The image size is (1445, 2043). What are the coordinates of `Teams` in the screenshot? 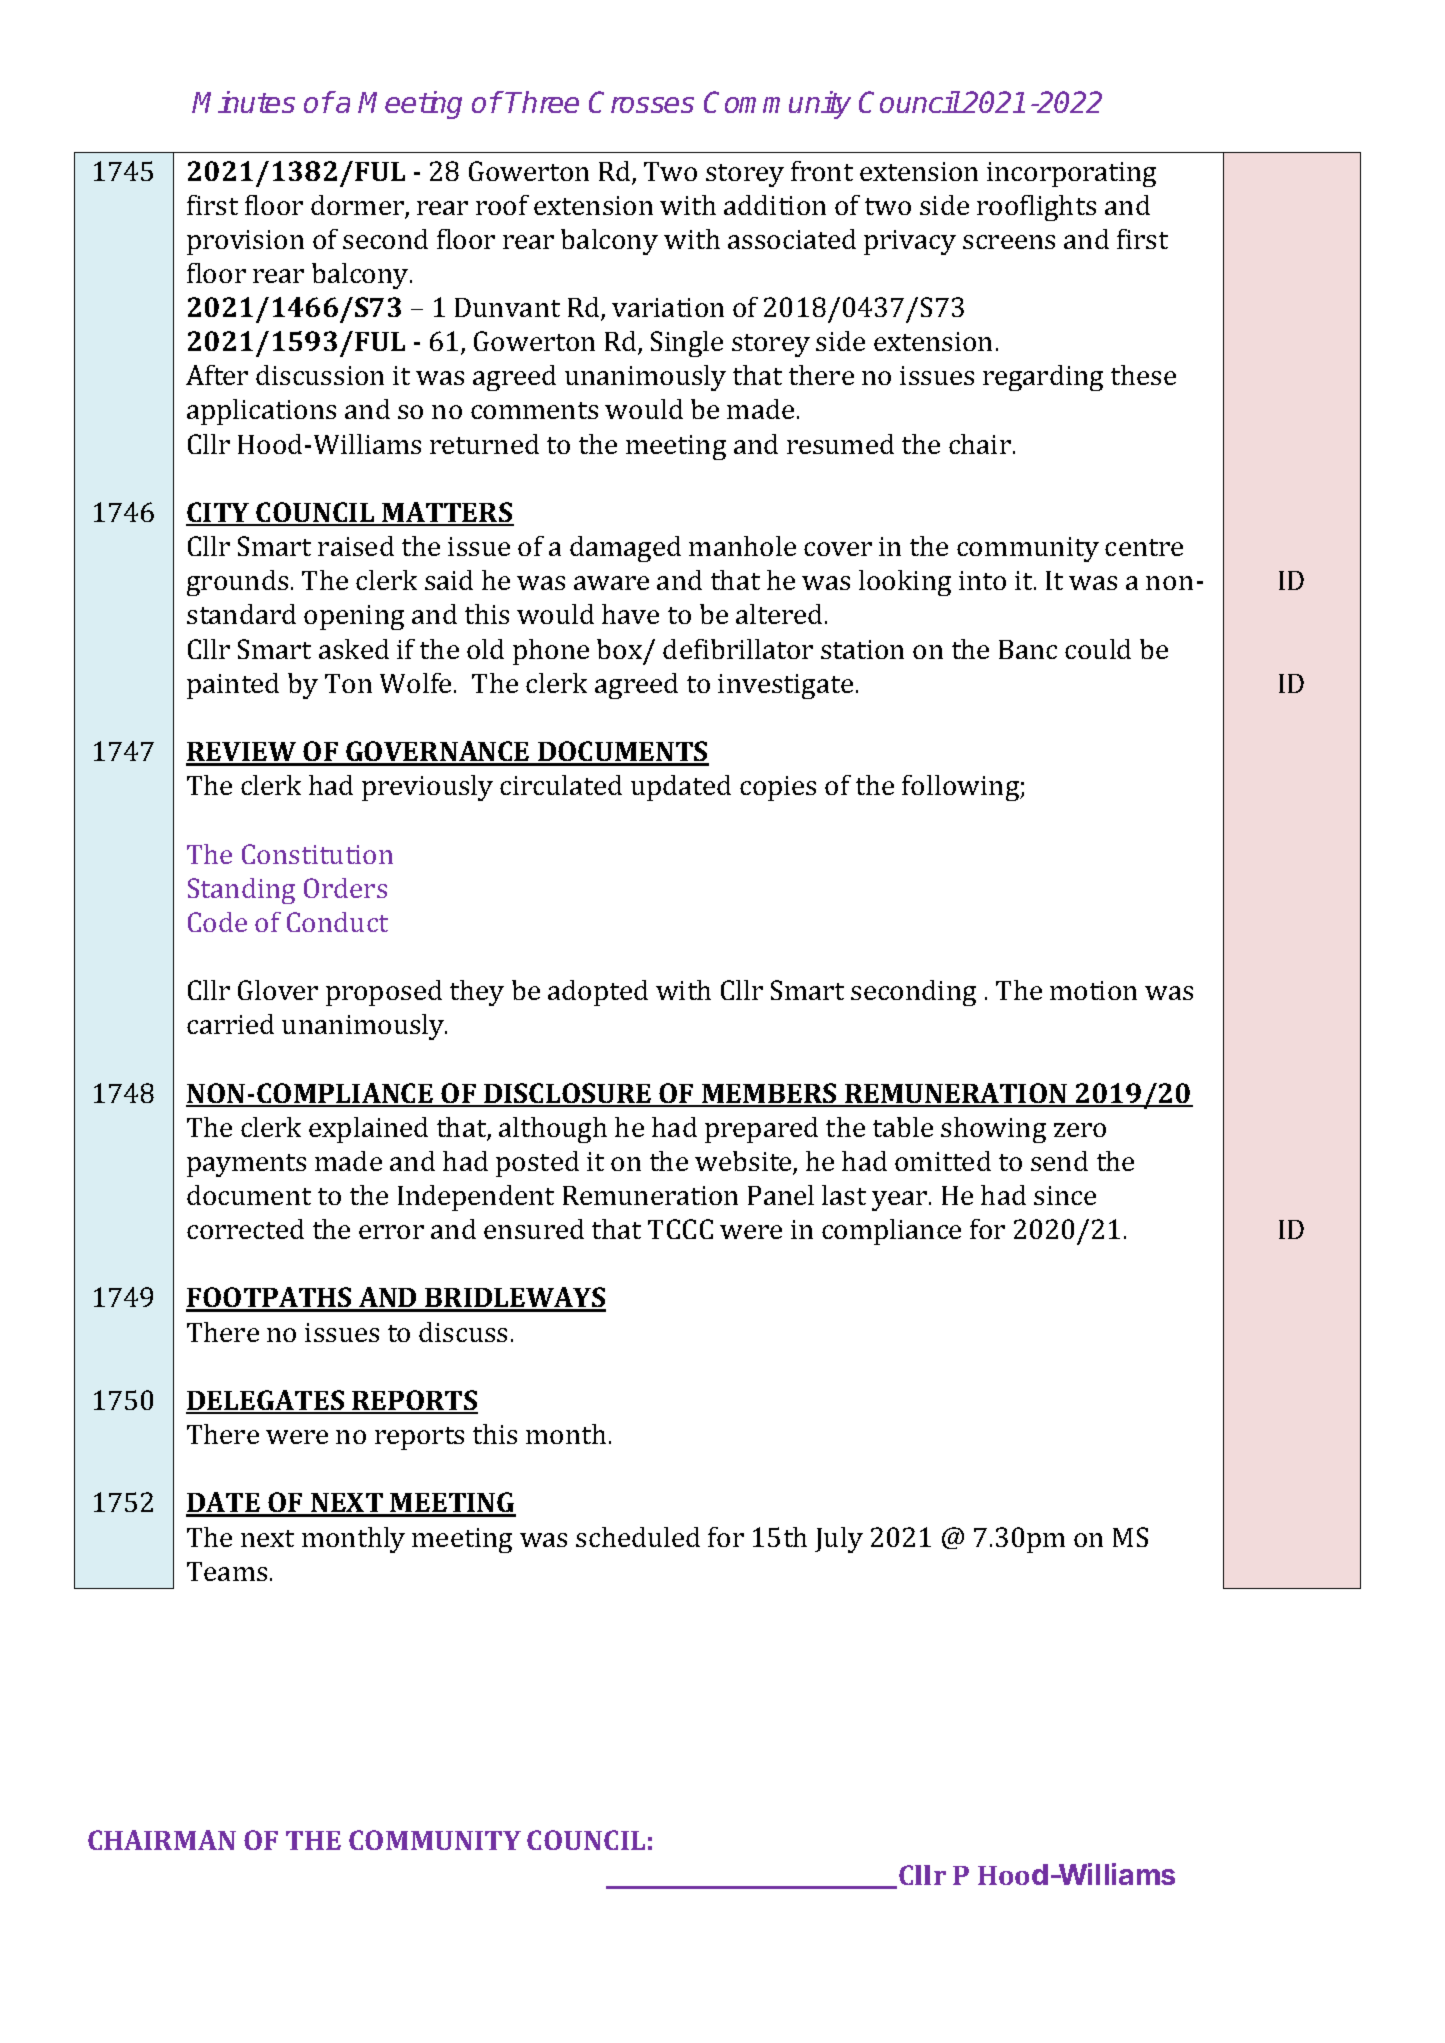 It's located at (227, 1571).
